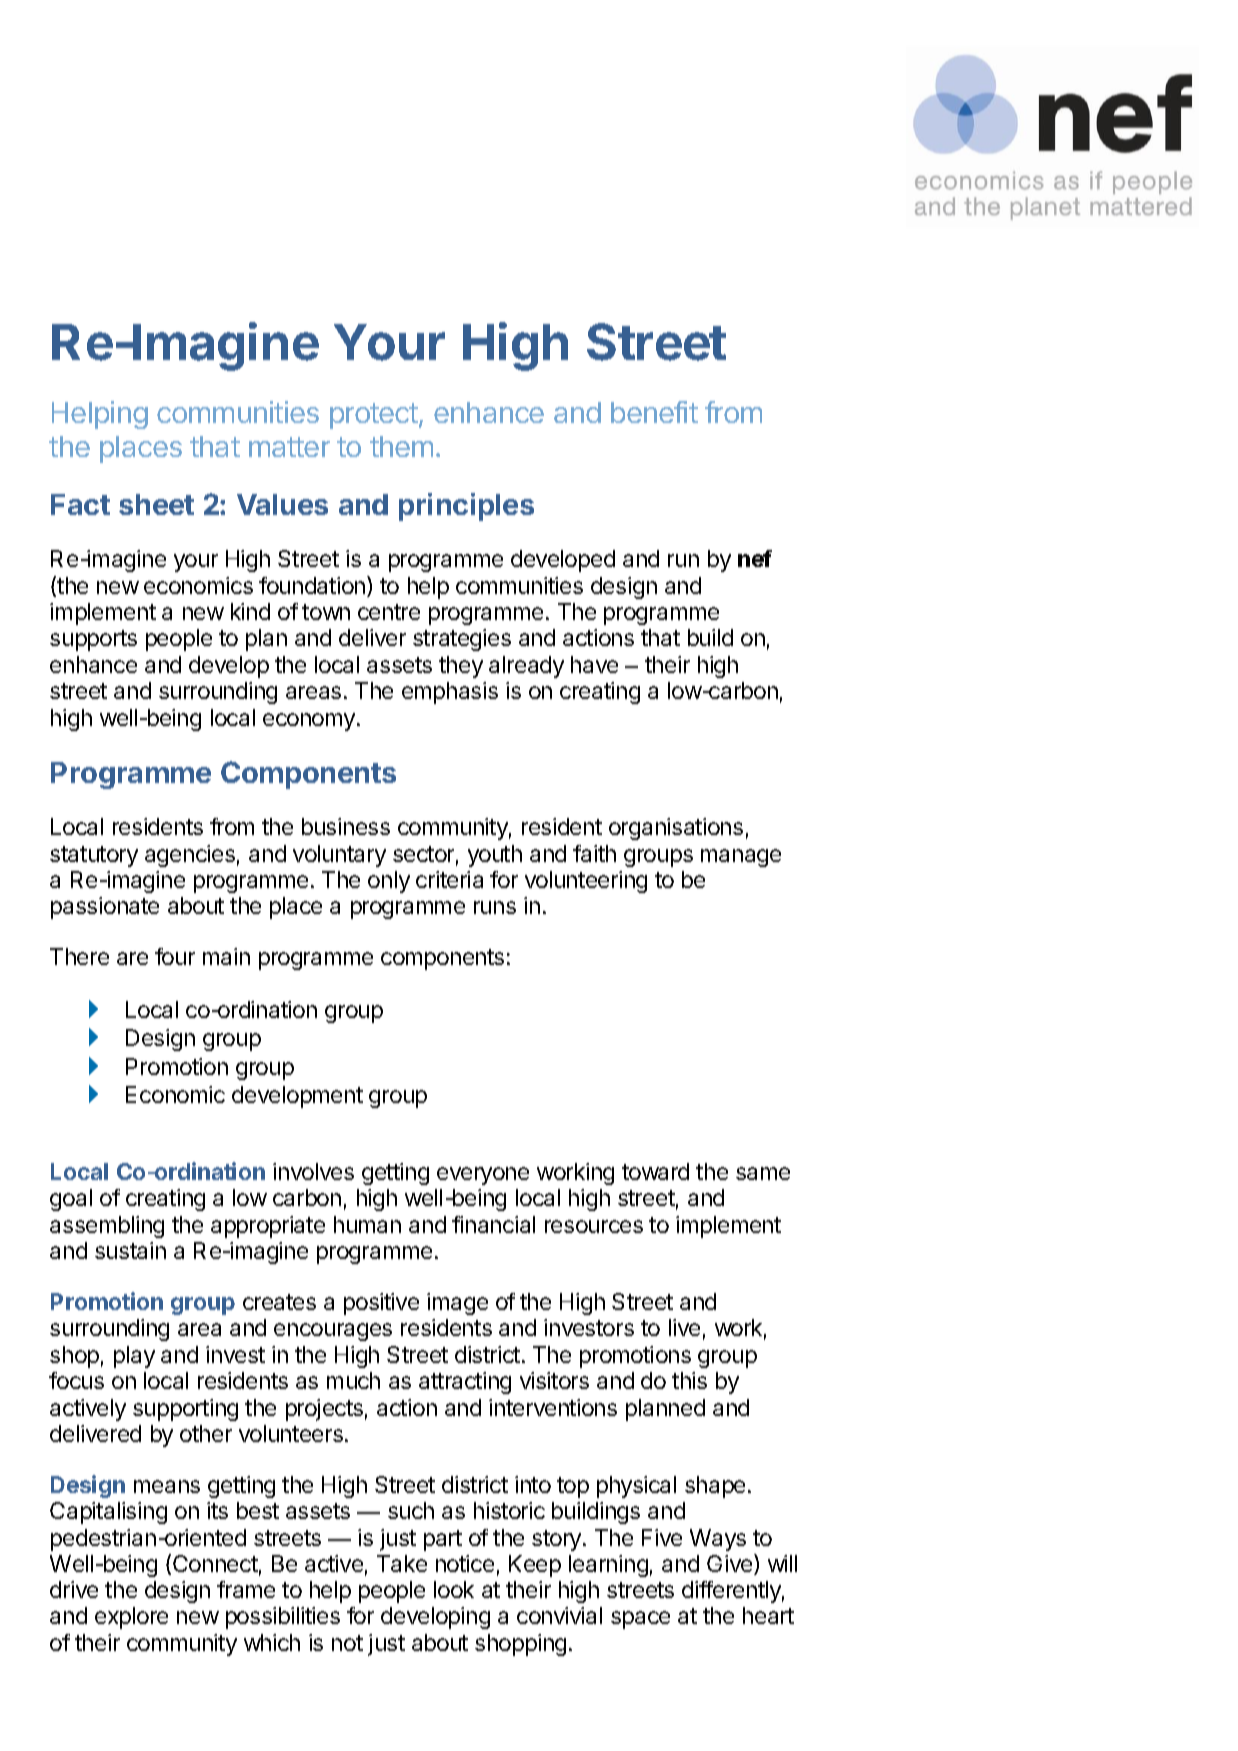  Describe the element at coordinates (156, 504) in the screenshot. I see `sheet` at that location.
